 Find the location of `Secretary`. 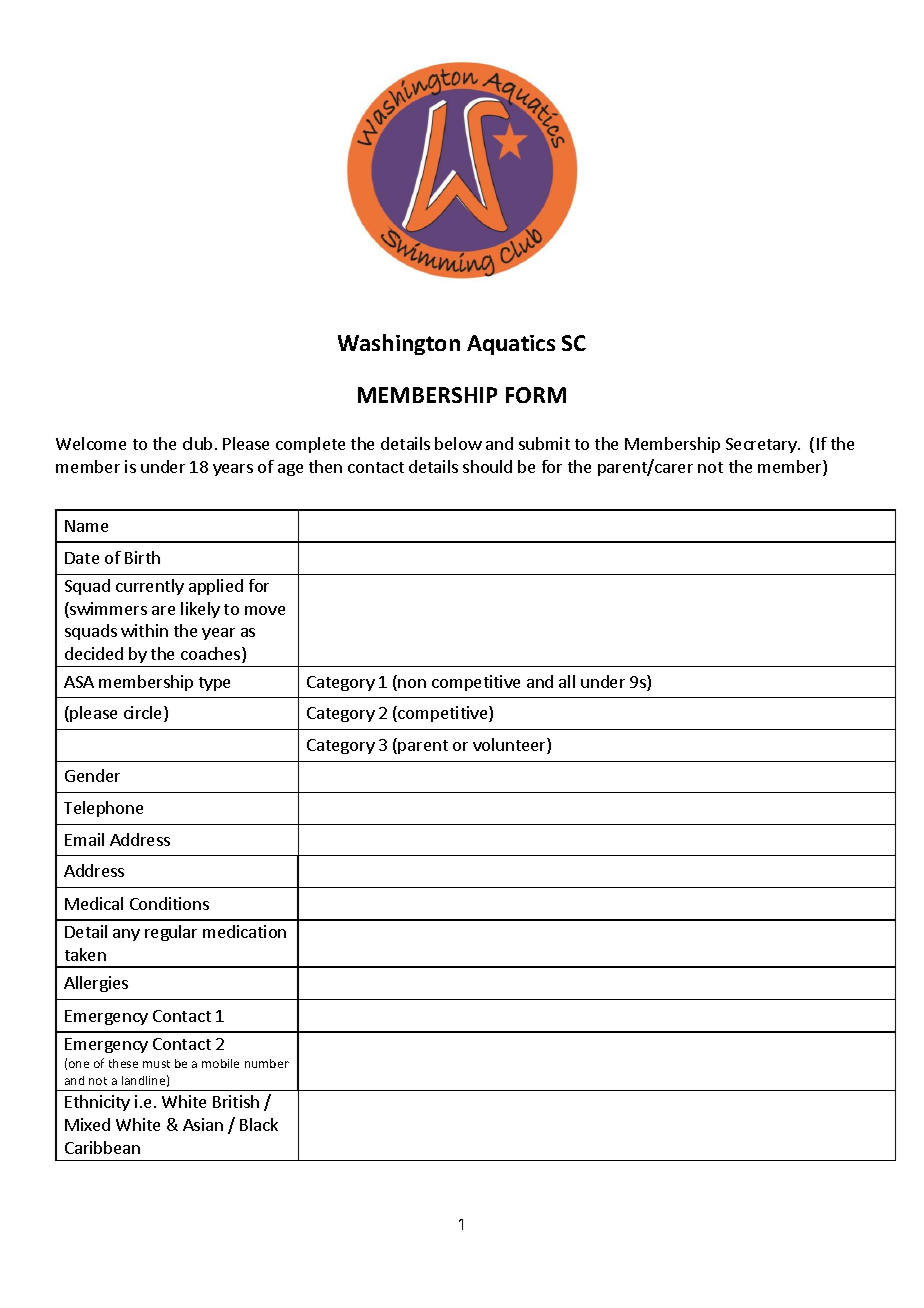

Secretary is located at coordinates (762, 445).
